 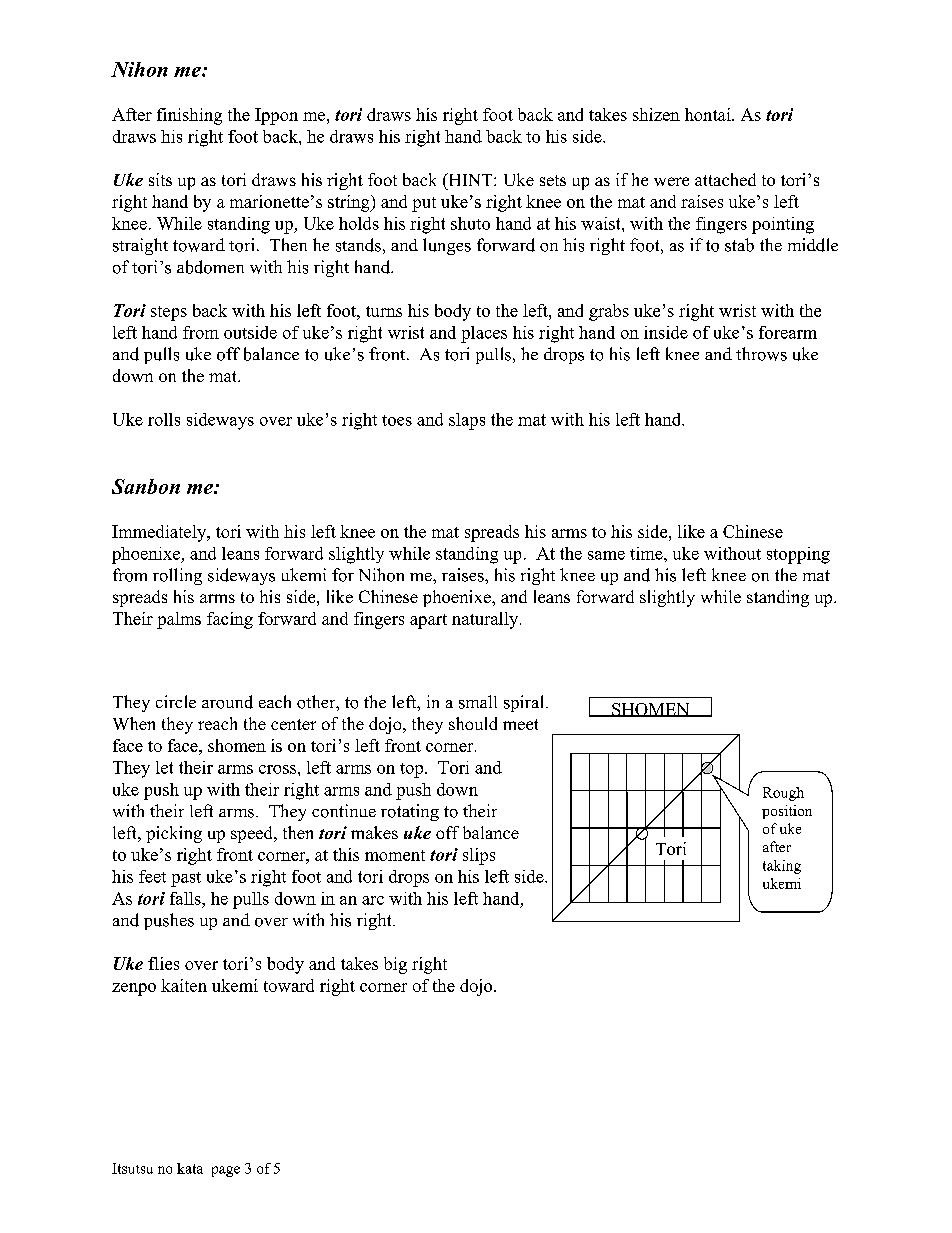 I want to click on HINT, so click(x=470, y=179).
